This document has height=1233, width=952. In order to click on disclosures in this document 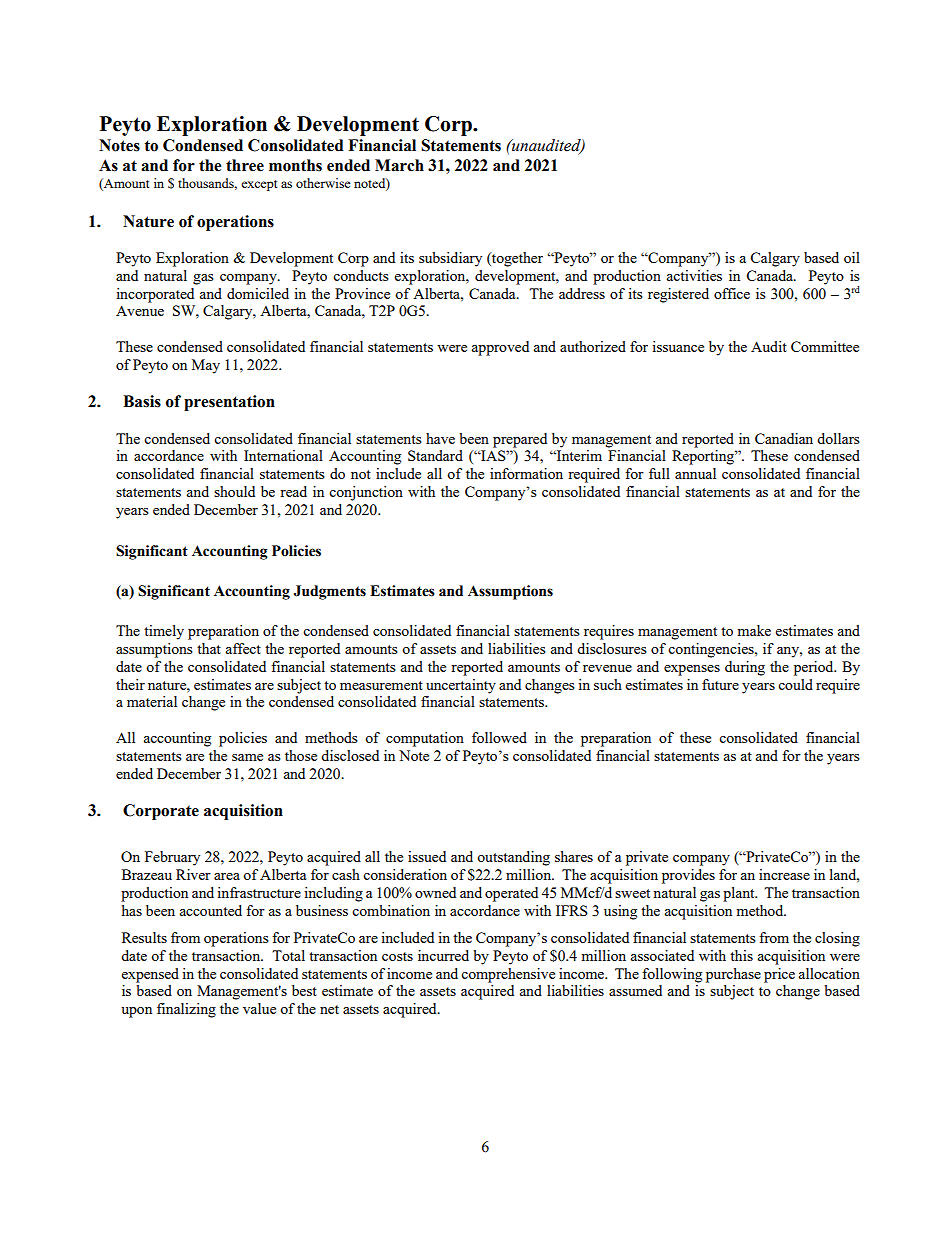, I will do `click(612, 648)`.
